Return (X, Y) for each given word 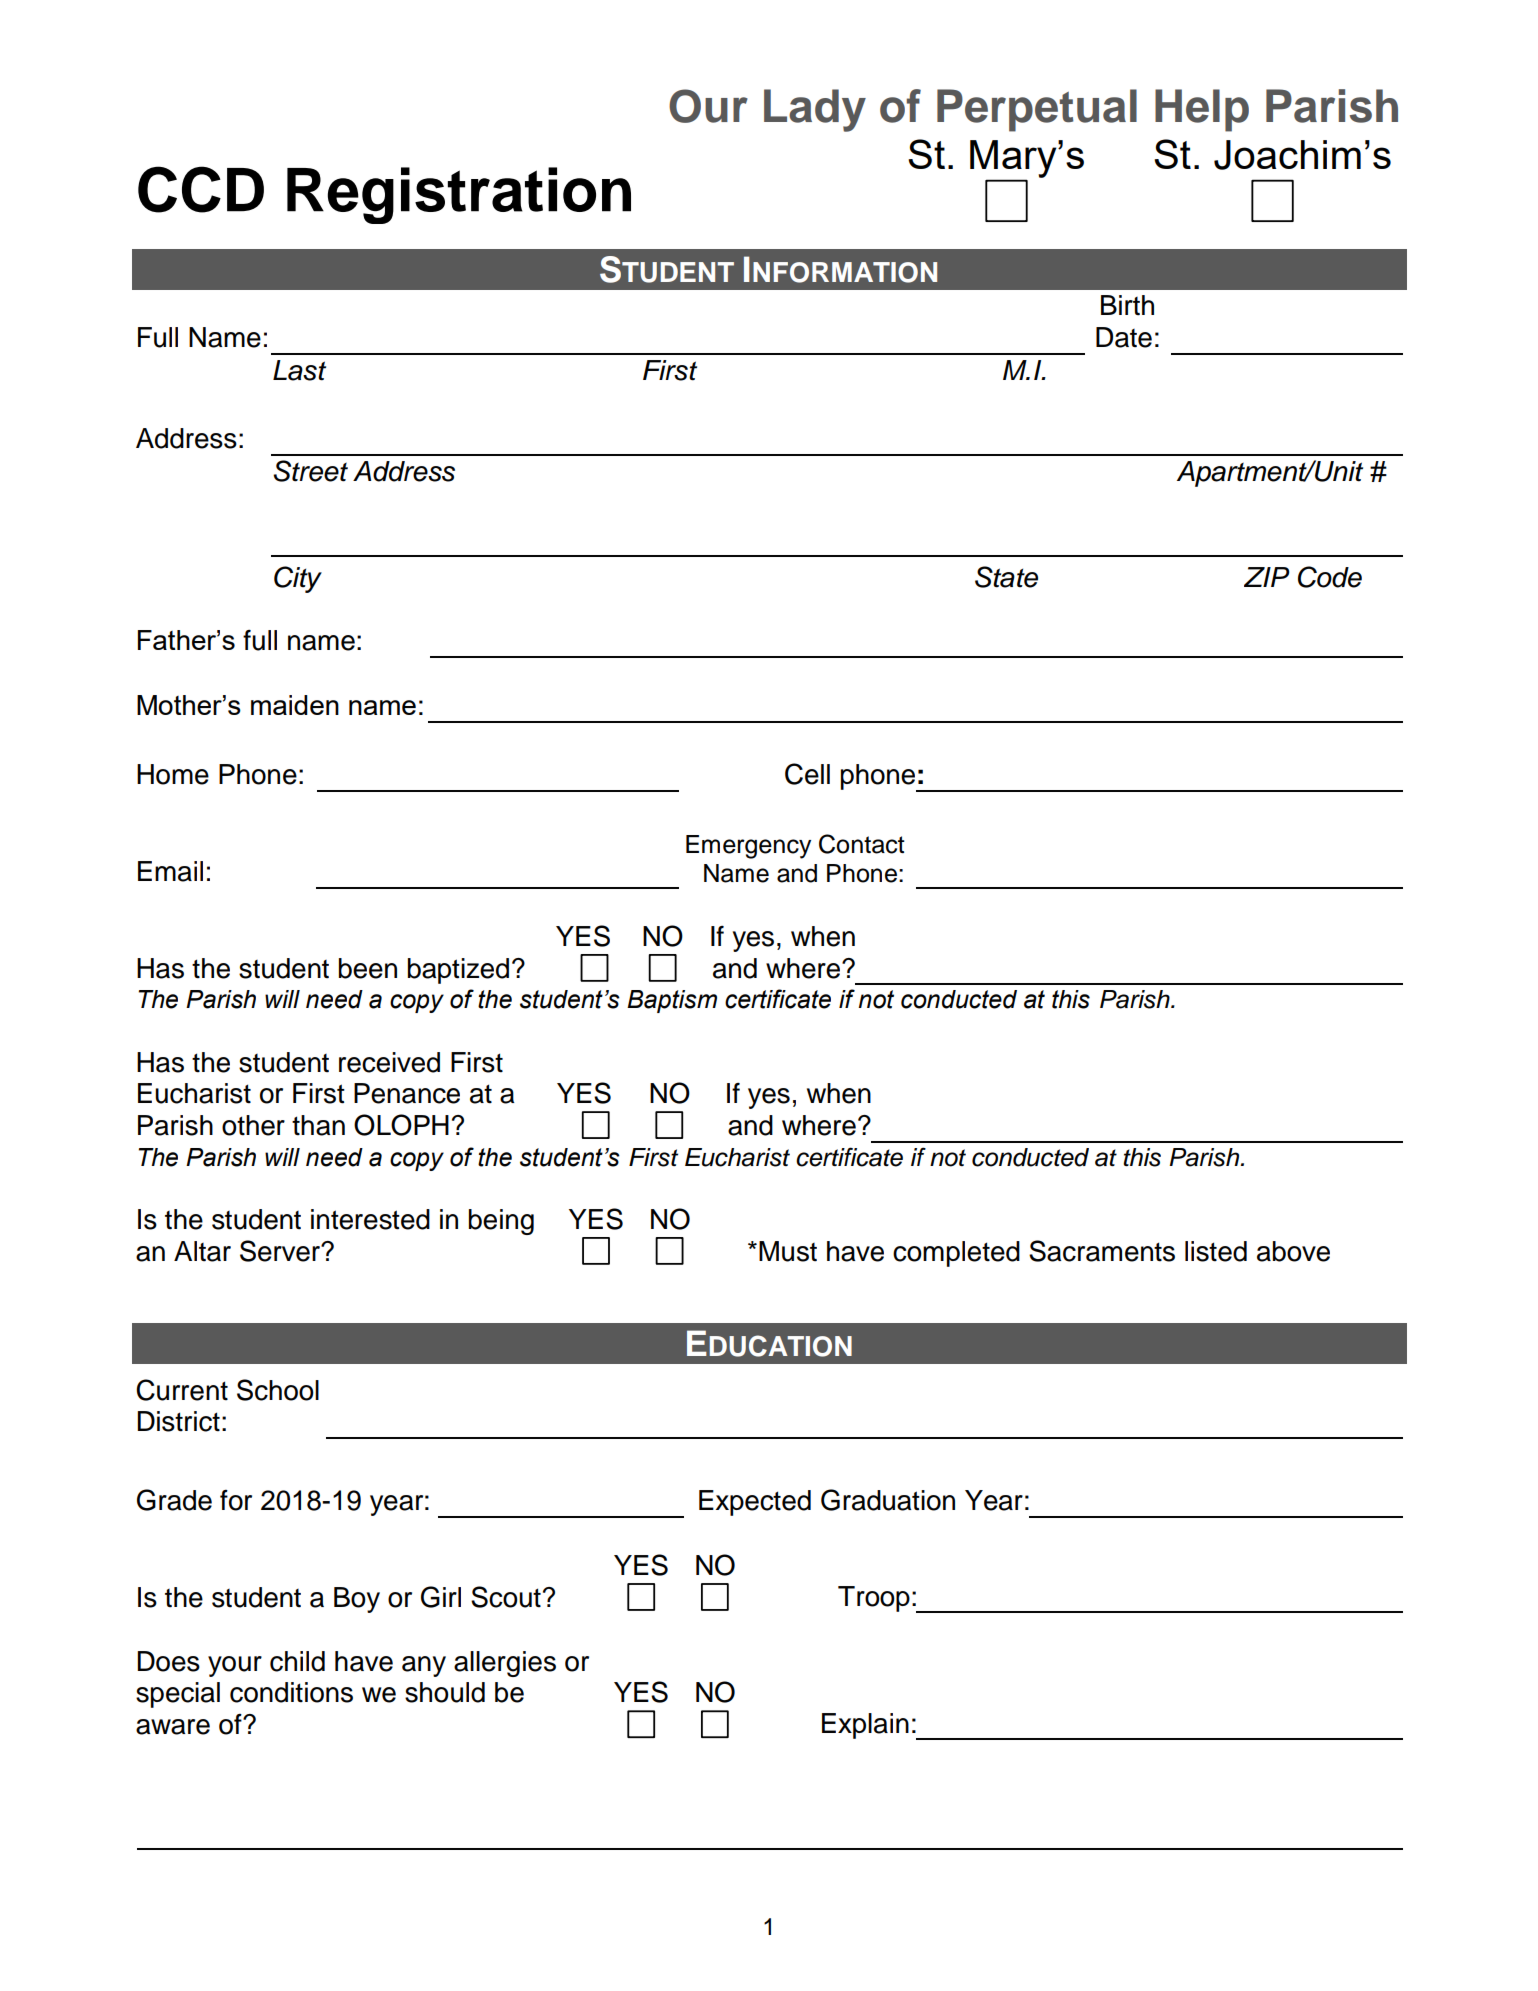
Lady (815, 110)
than (318, 1125)
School (278, 1390)
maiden (295, 705)
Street (310, 471)
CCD (201, 189)
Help (1202, 110)
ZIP (1267, 577)
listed (1216, 1251)
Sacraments (1102, 1251)
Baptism (672, 1001)
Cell (807, 774)
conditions (291, 1692)
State (1006, 577)
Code (1330, 577)
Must (788, 1251)
